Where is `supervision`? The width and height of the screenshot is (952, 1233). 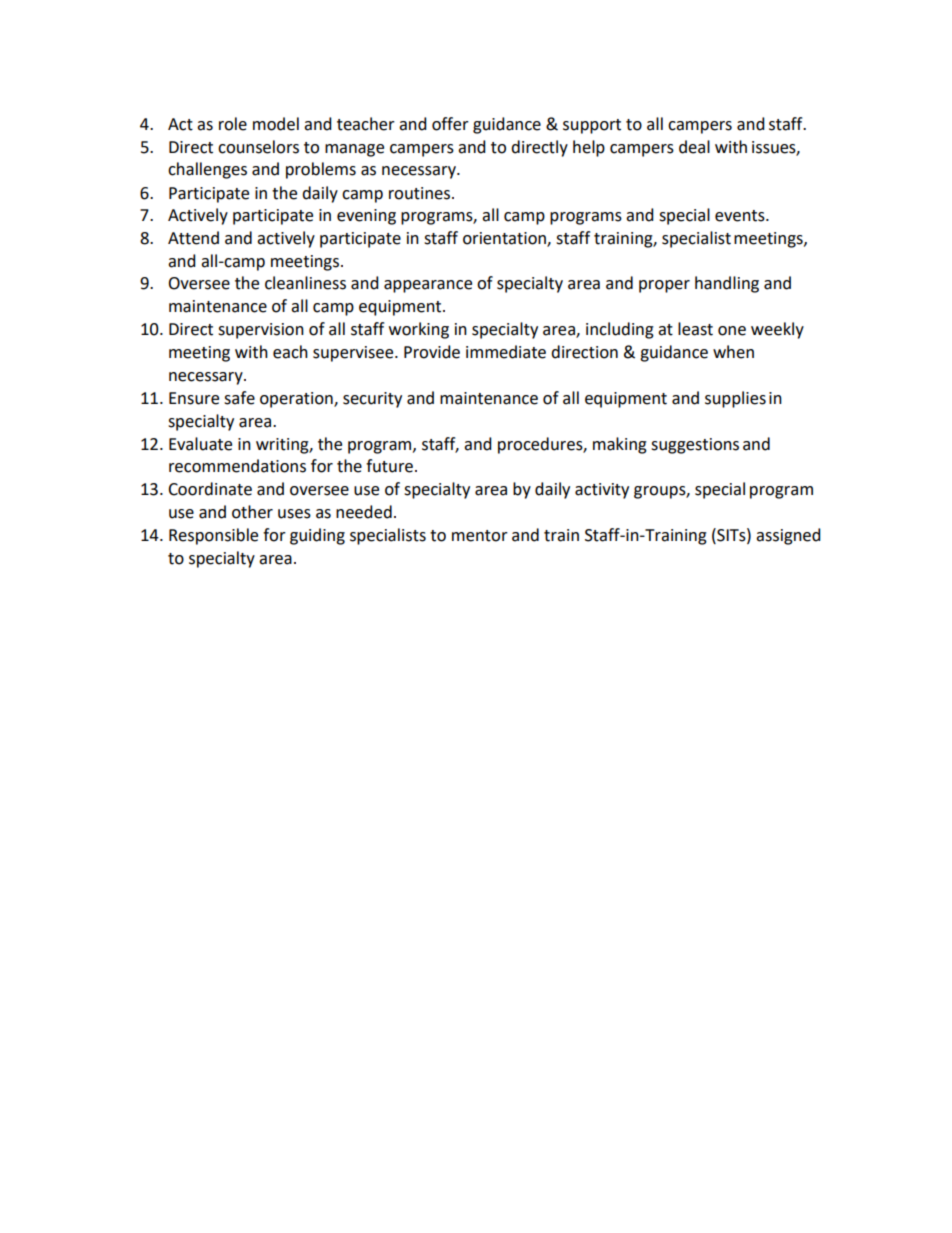
supervision is located at coordinates (261, 331).
